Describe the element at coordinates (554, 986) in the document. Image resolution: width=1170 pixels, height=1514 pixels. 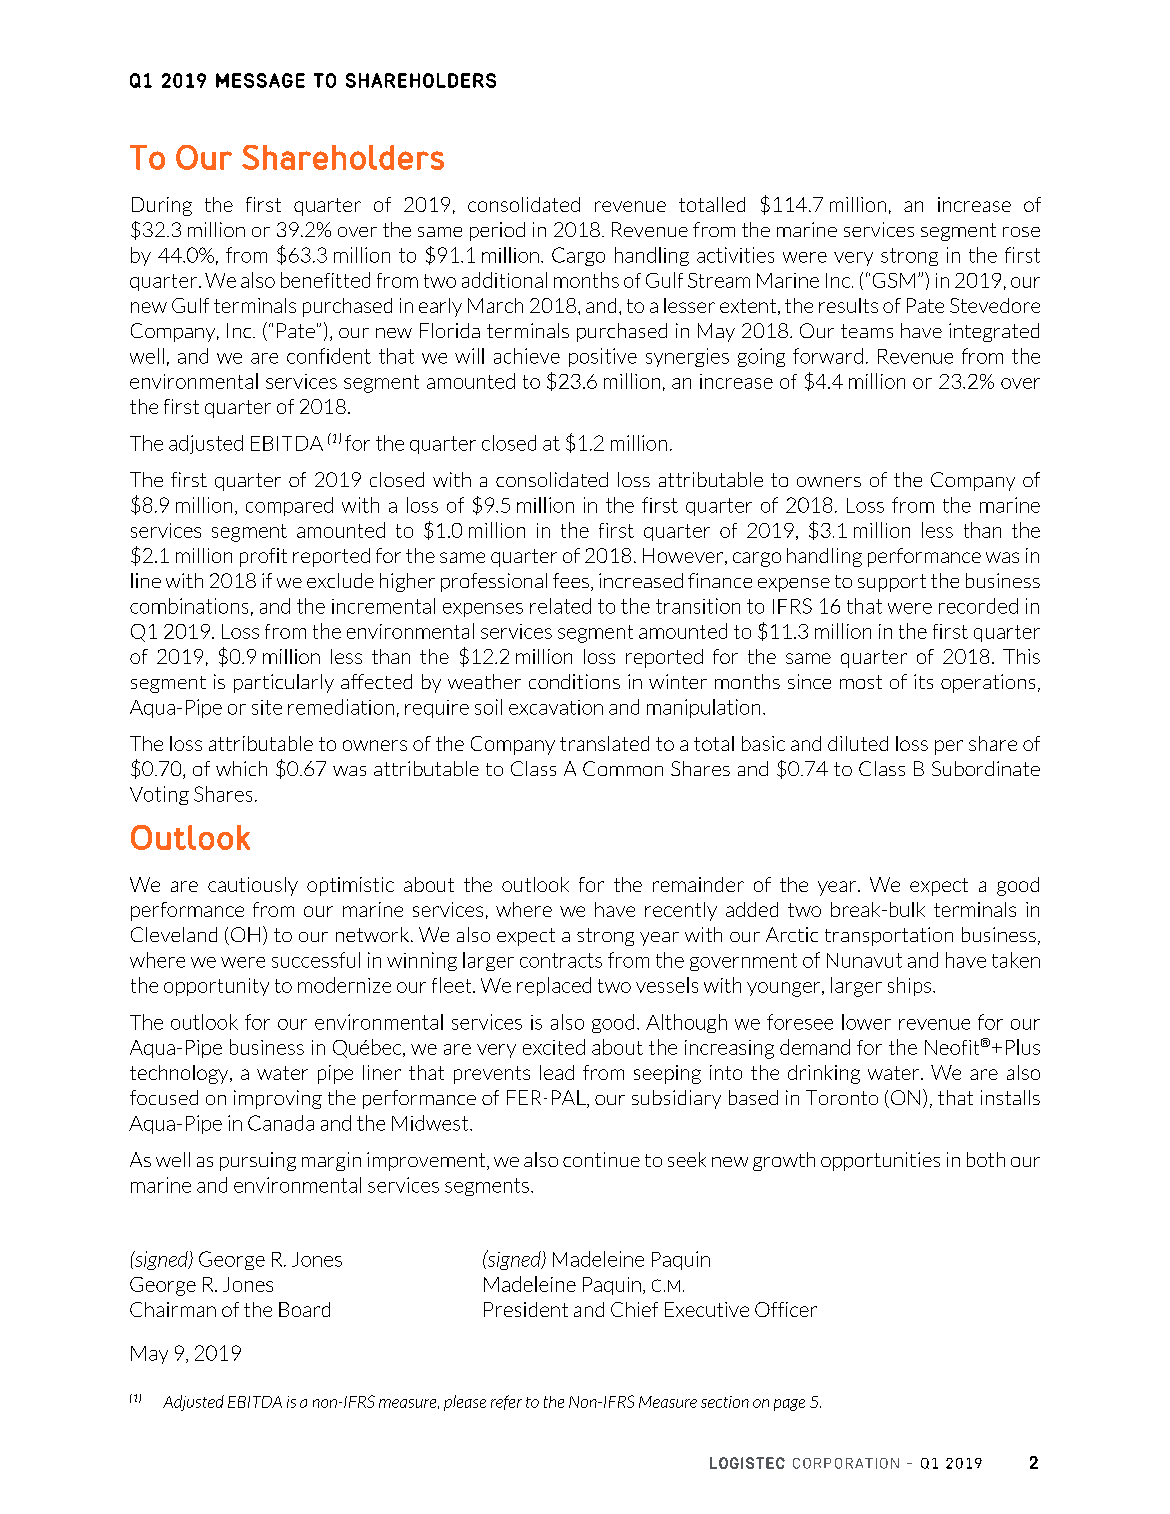
I see `replaced` at that location.
